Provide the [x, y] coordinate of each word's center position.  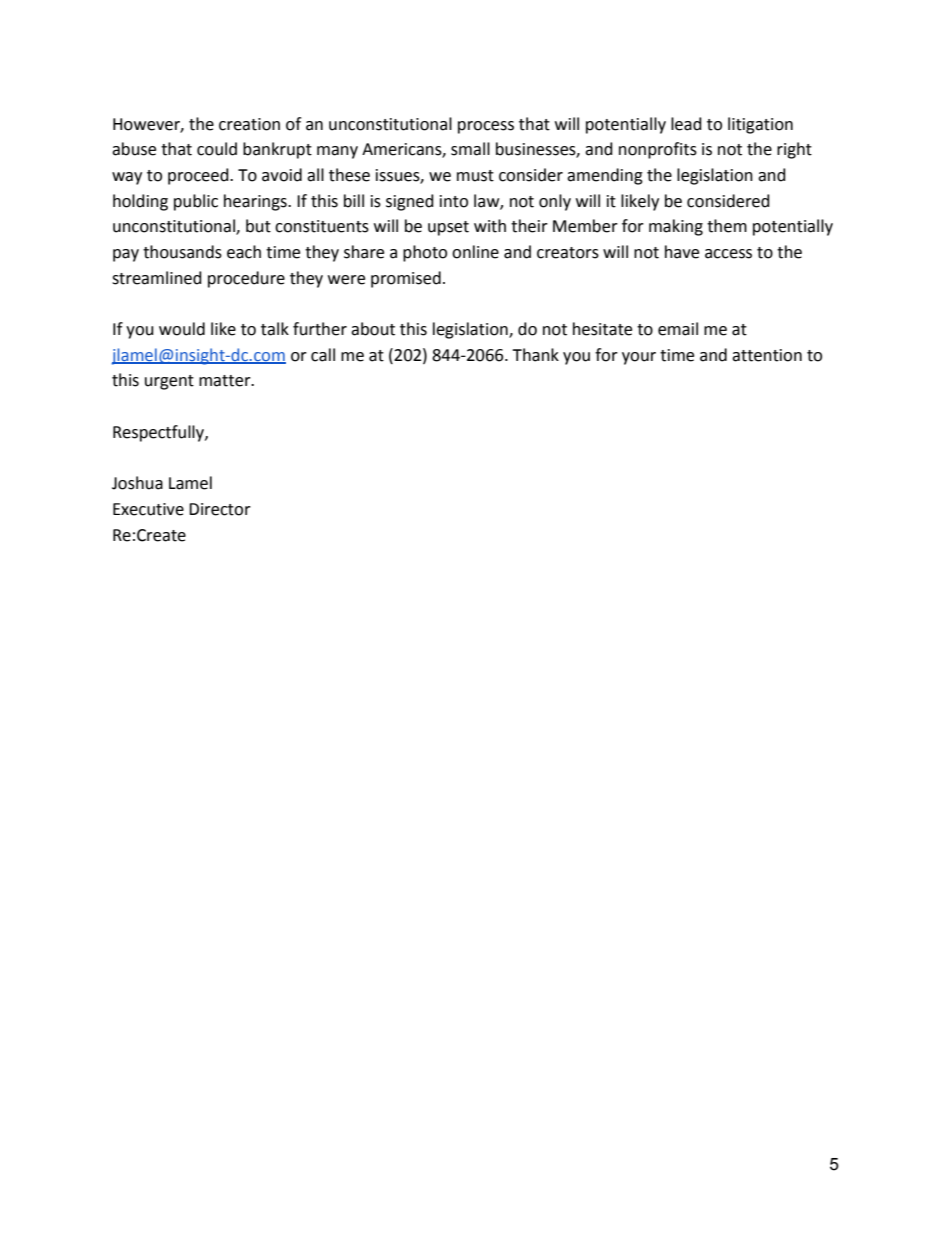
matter [226, 381]
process [486, 127]
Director [220, 509]
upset [448, 228]
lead [686, 124]
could [217, 149]
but [258, 226]
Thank [535, 355]
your [639, 358]
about [373, 329]
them [727, 226]
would [182, 329]
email [678, 329]
